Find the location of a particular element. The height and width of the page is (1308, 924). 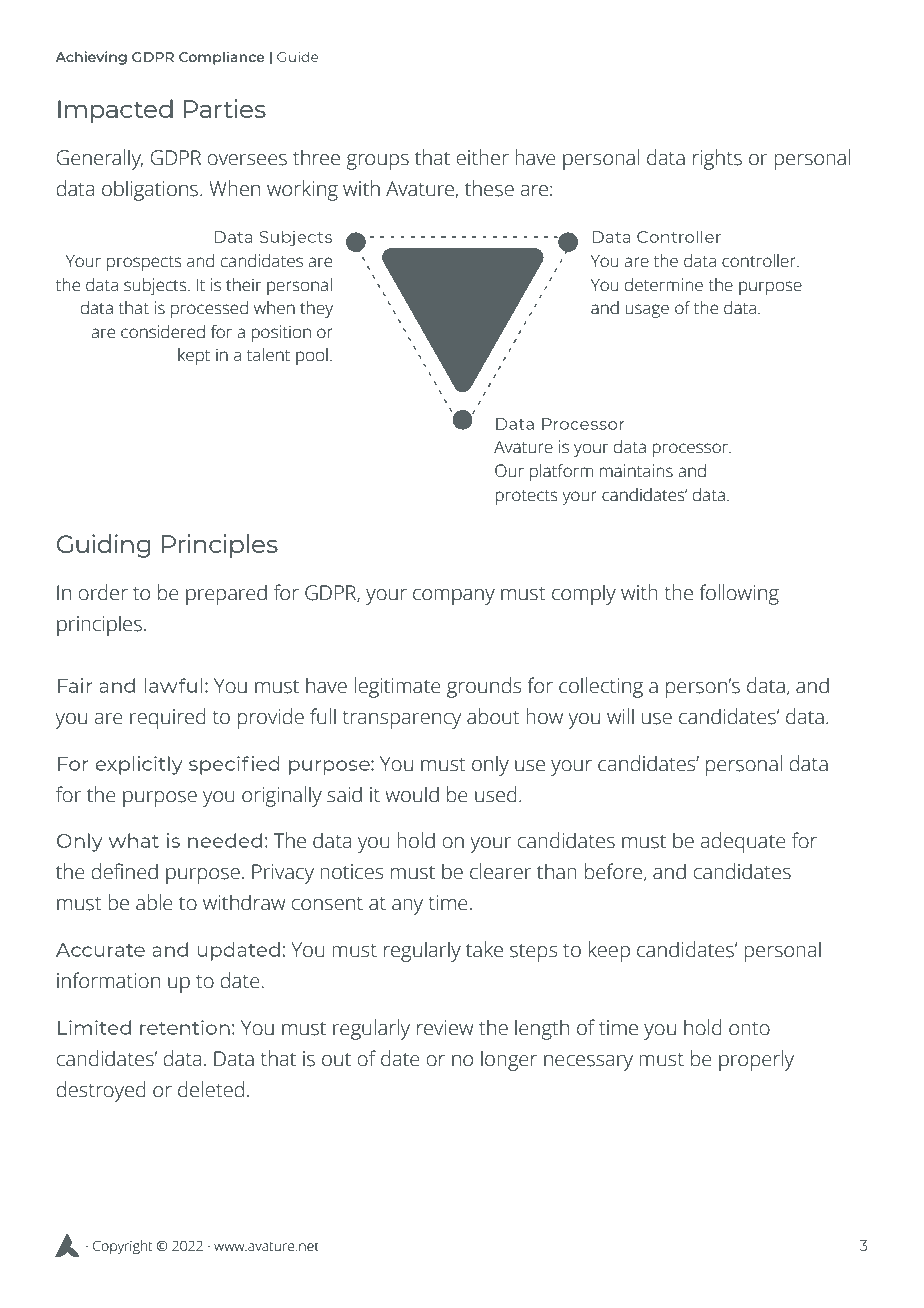

protects is located at coordinates (526, 497).
